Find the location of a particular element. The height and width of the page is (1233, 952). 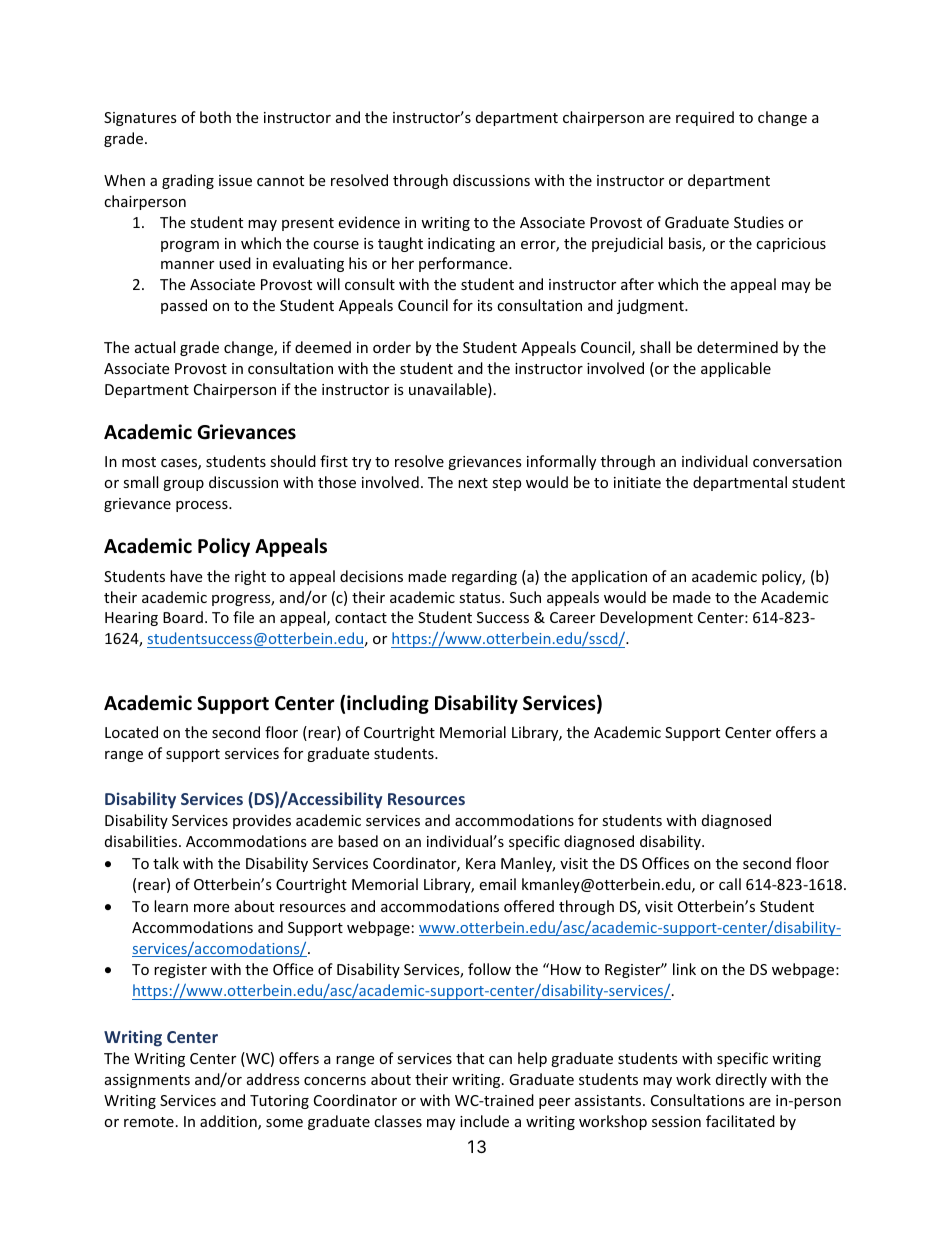

provides is located at coordinates (262, 821).
